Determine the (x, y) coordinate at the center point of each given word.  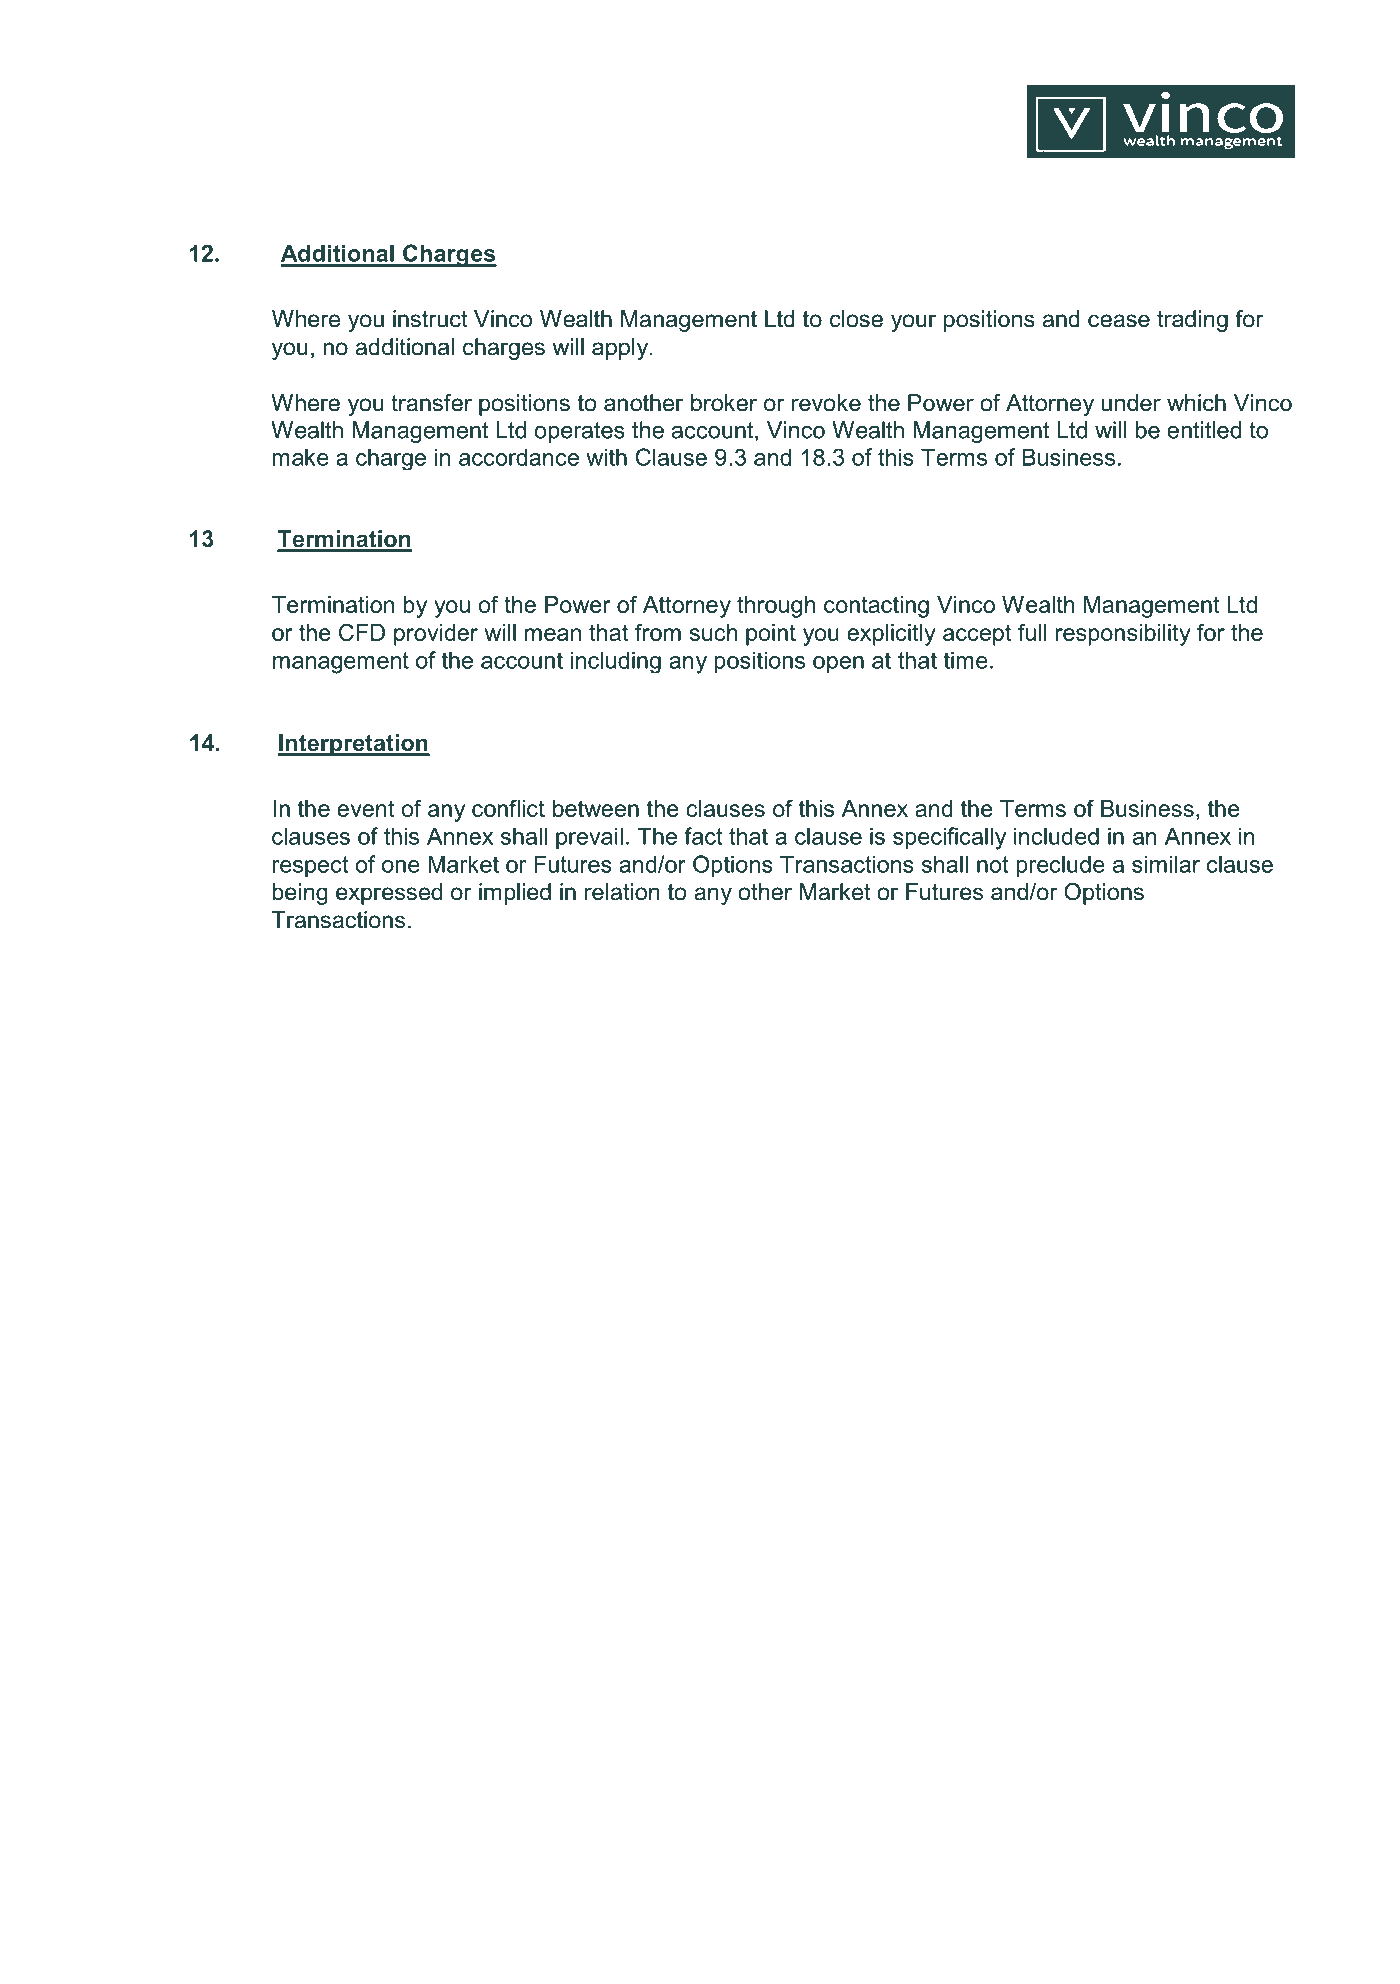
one (401, 866)
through (776, 607)
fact (703, 836)
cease (1119, 321)
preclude (1060, 866)
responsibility (1123, 635)
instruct (430, 319)
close (856, 319)
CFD (362, 632)
